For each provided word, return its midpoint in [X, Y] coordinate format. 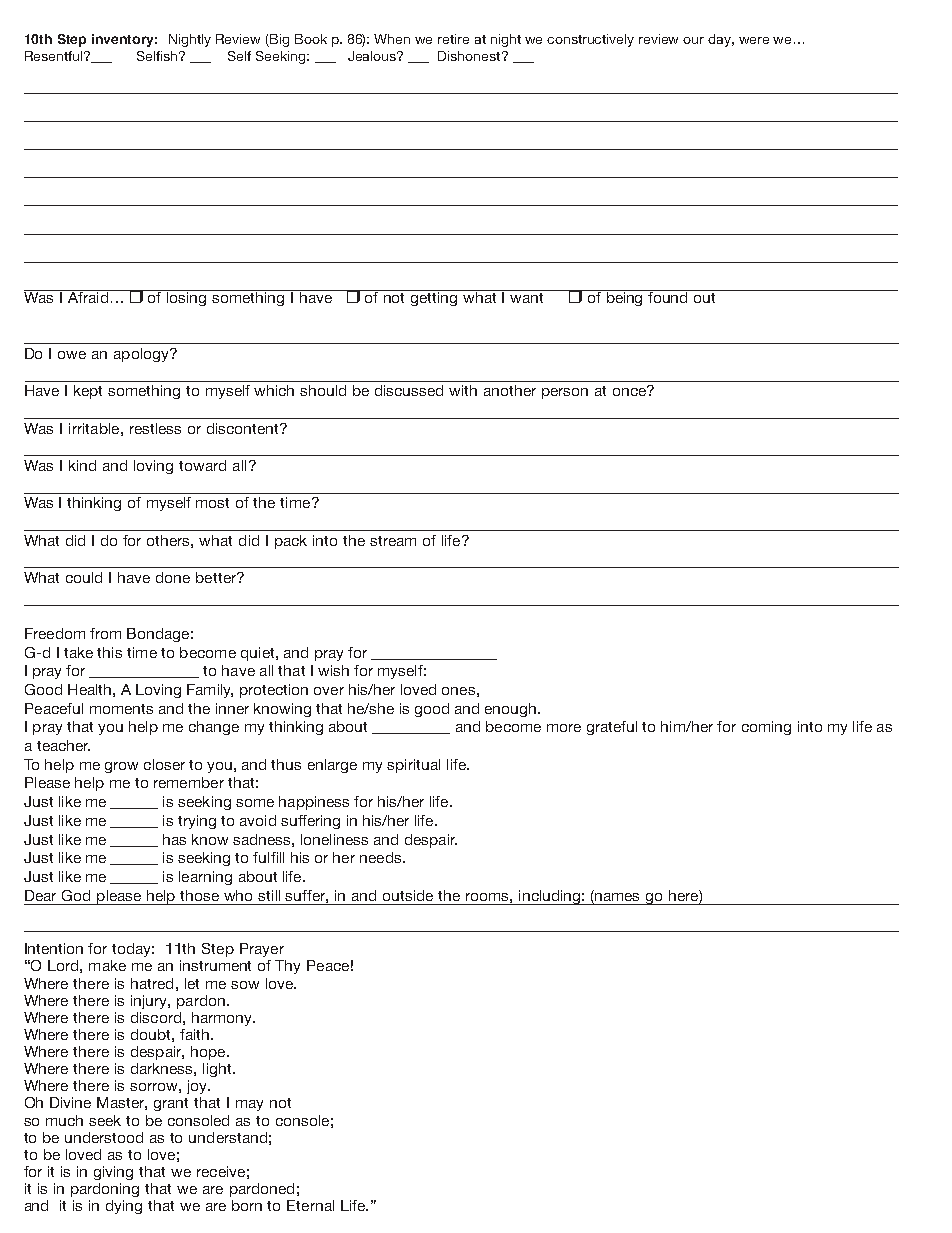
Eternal [310, 1205]
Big [278, 40]
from [105, 633]
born [247, 1205]
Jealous [373, 56]
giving [113, 1173]
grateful [612, 728]
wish [333, 670]
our [693, 40]
